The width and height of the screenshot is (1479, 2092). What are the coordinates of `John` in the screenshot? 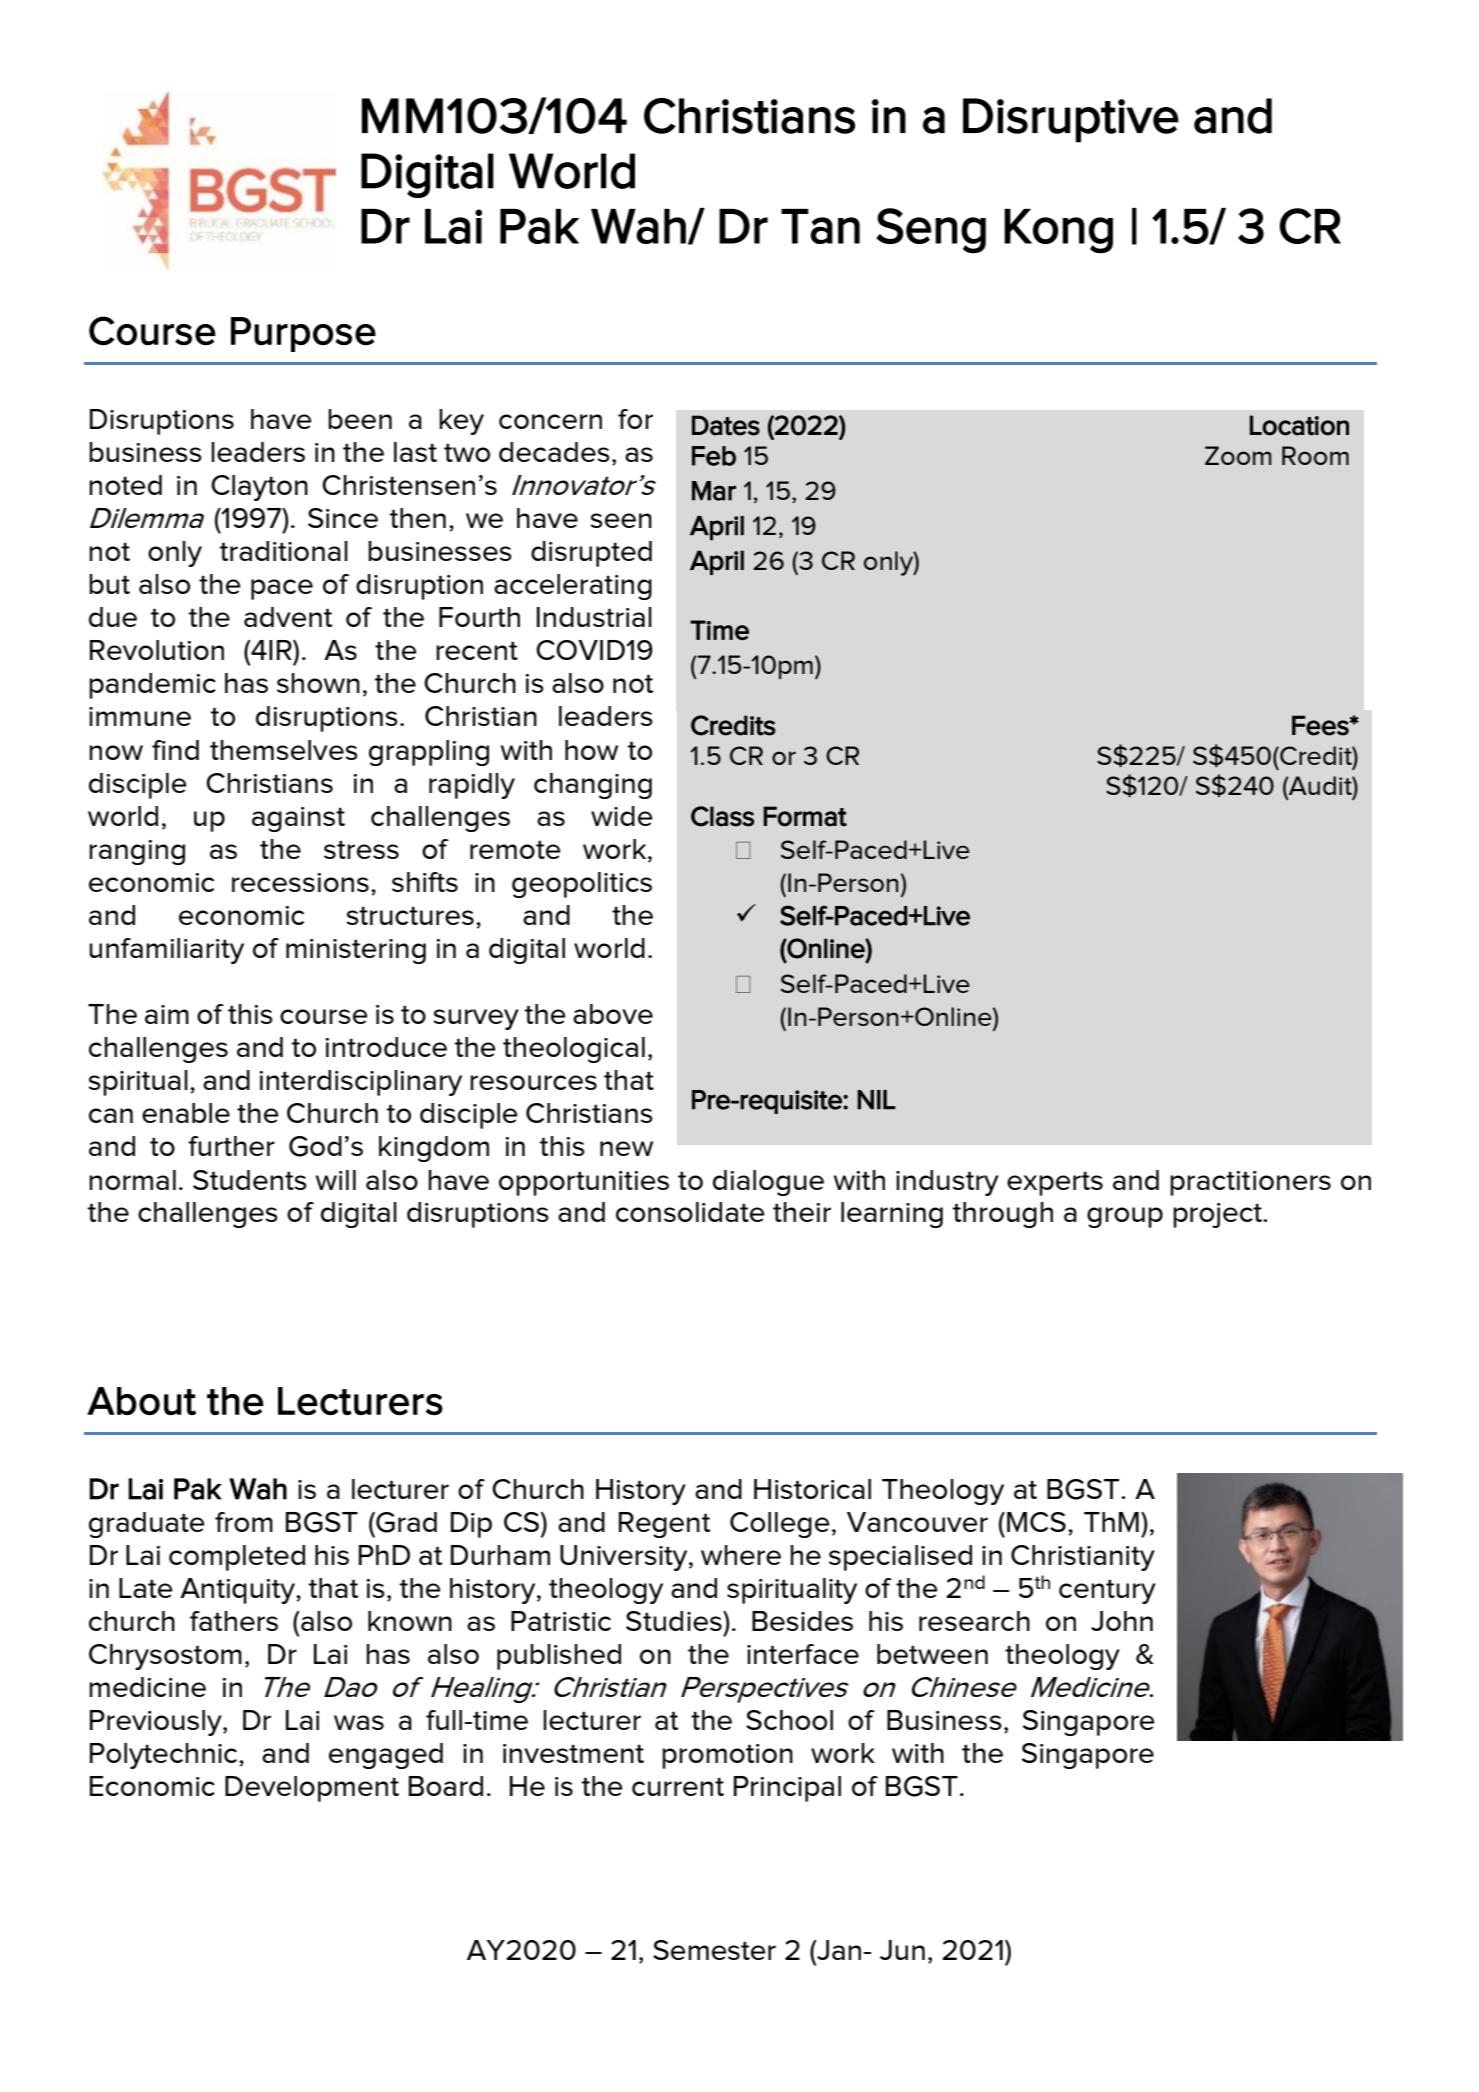 It's located at (1122, 1621).
